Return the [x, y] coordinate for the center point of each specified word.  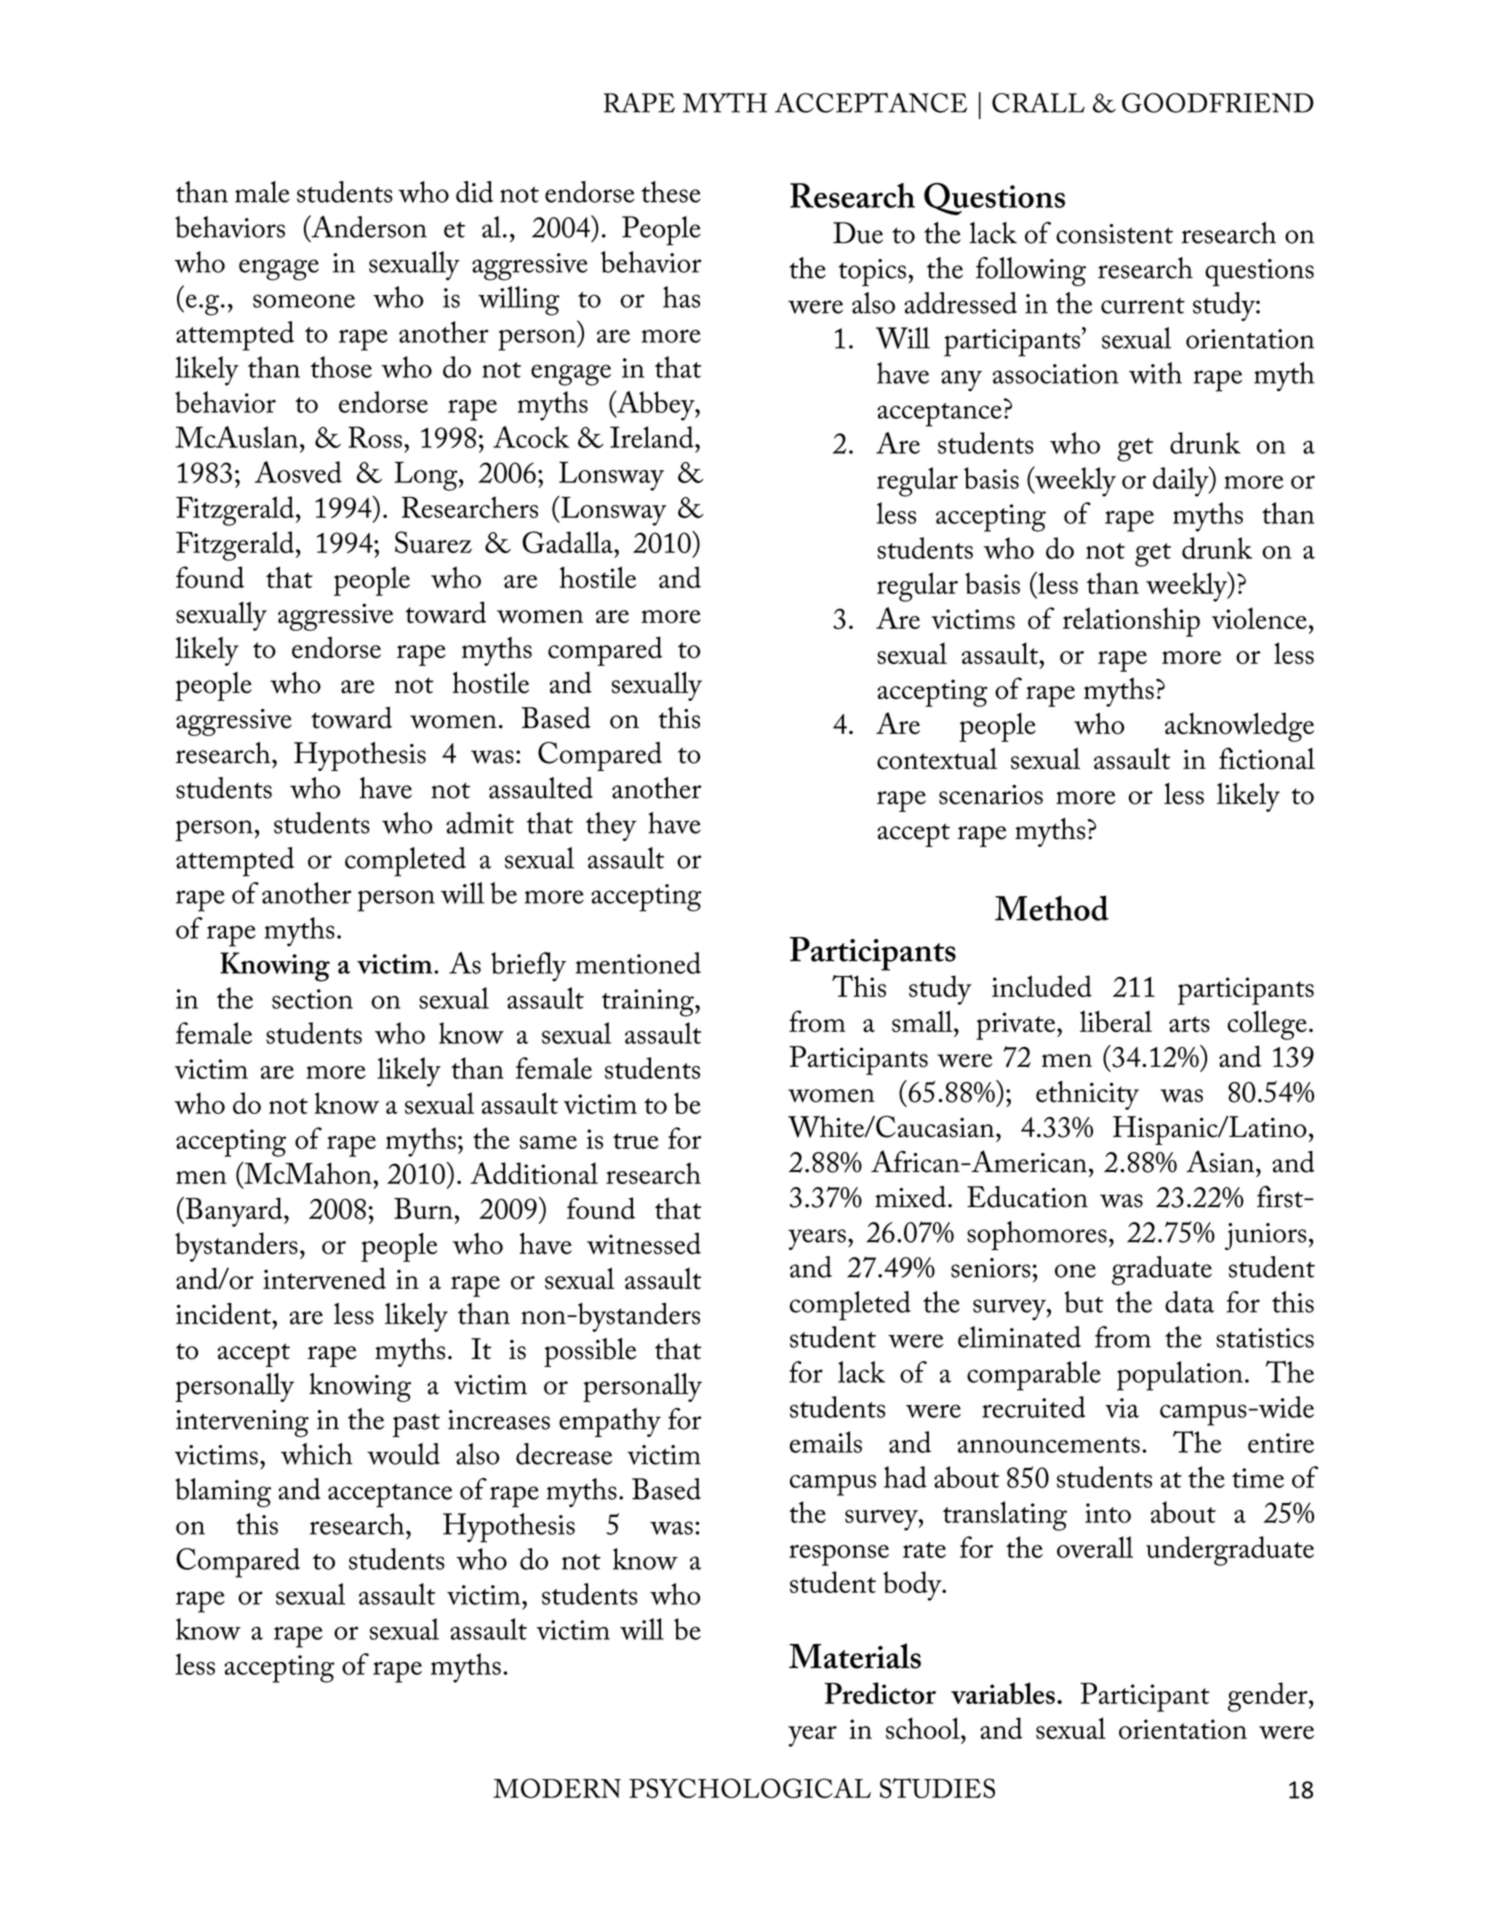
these [671, 192]
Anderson [368, 226]
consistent [1114, 234]
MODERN [557, 1788]
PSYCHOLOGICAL [750, 1788]
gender [1269, 1697]
